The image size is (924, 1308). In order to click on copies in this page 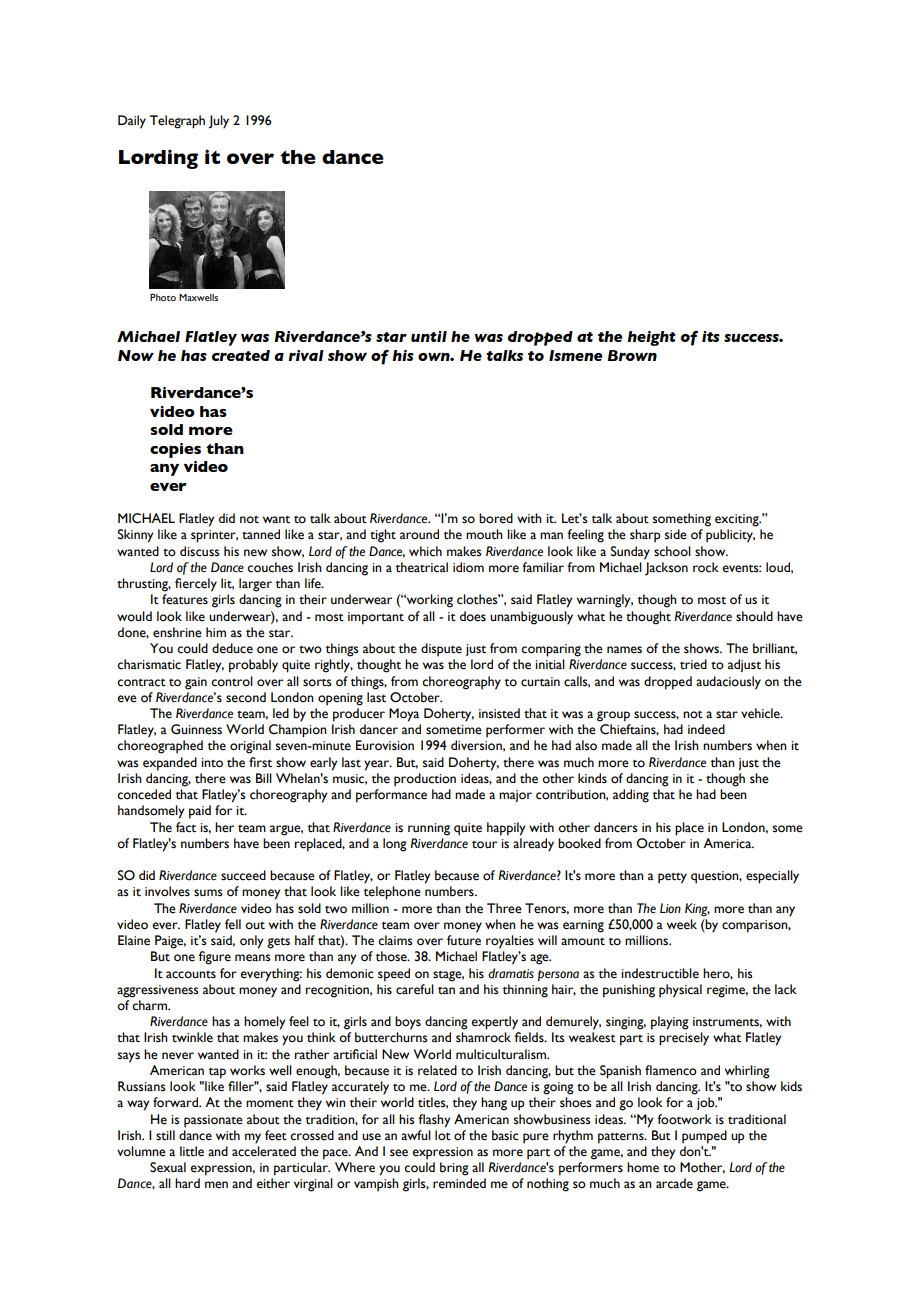, I will do `click(175, 450)`.
